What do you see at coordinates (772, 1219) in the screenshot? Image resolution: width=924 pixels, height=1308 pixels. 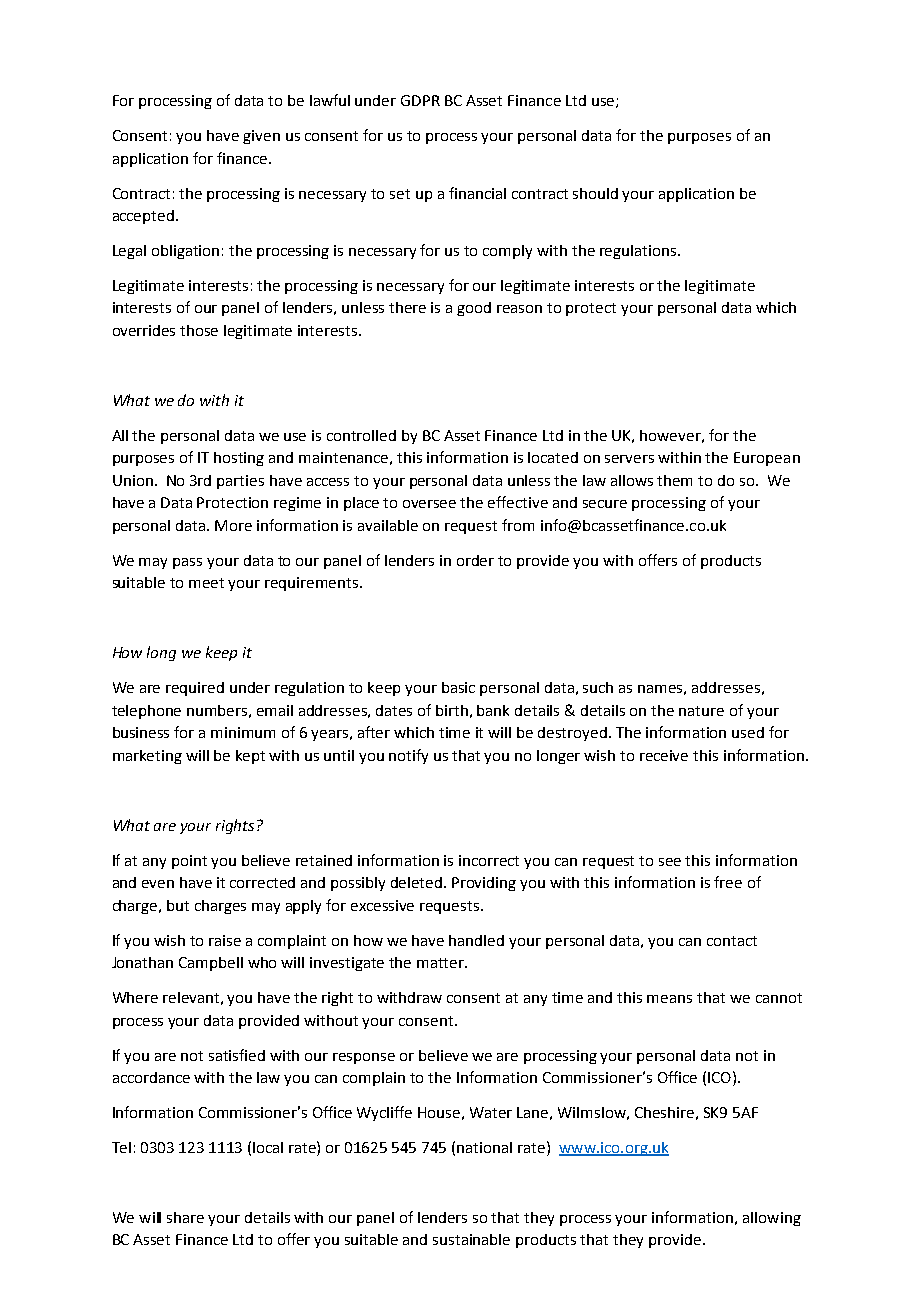 I see `allowing` at bounding box center [772, 1219].
